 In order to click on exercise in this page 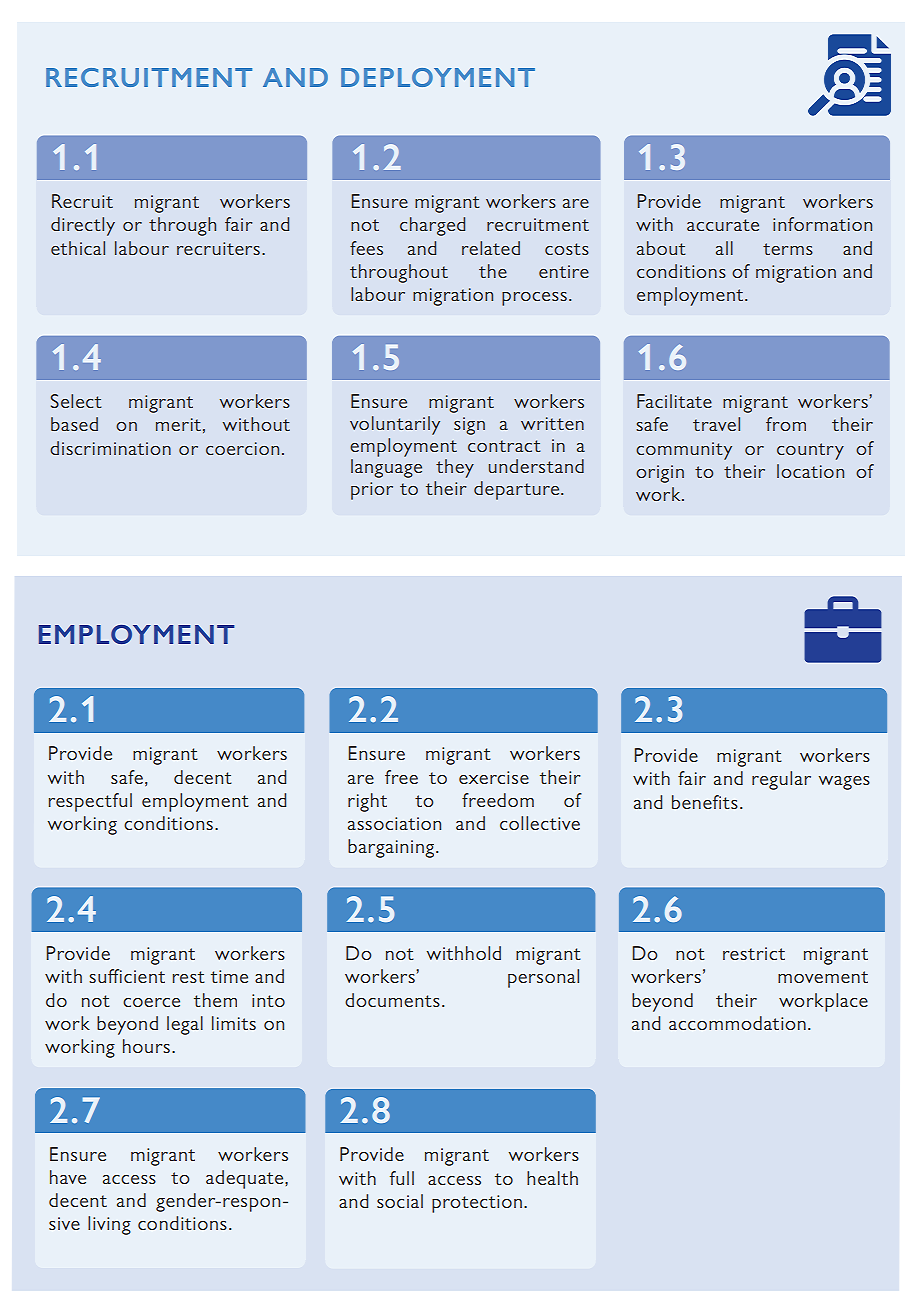, I will do `click(494, 777)`.
